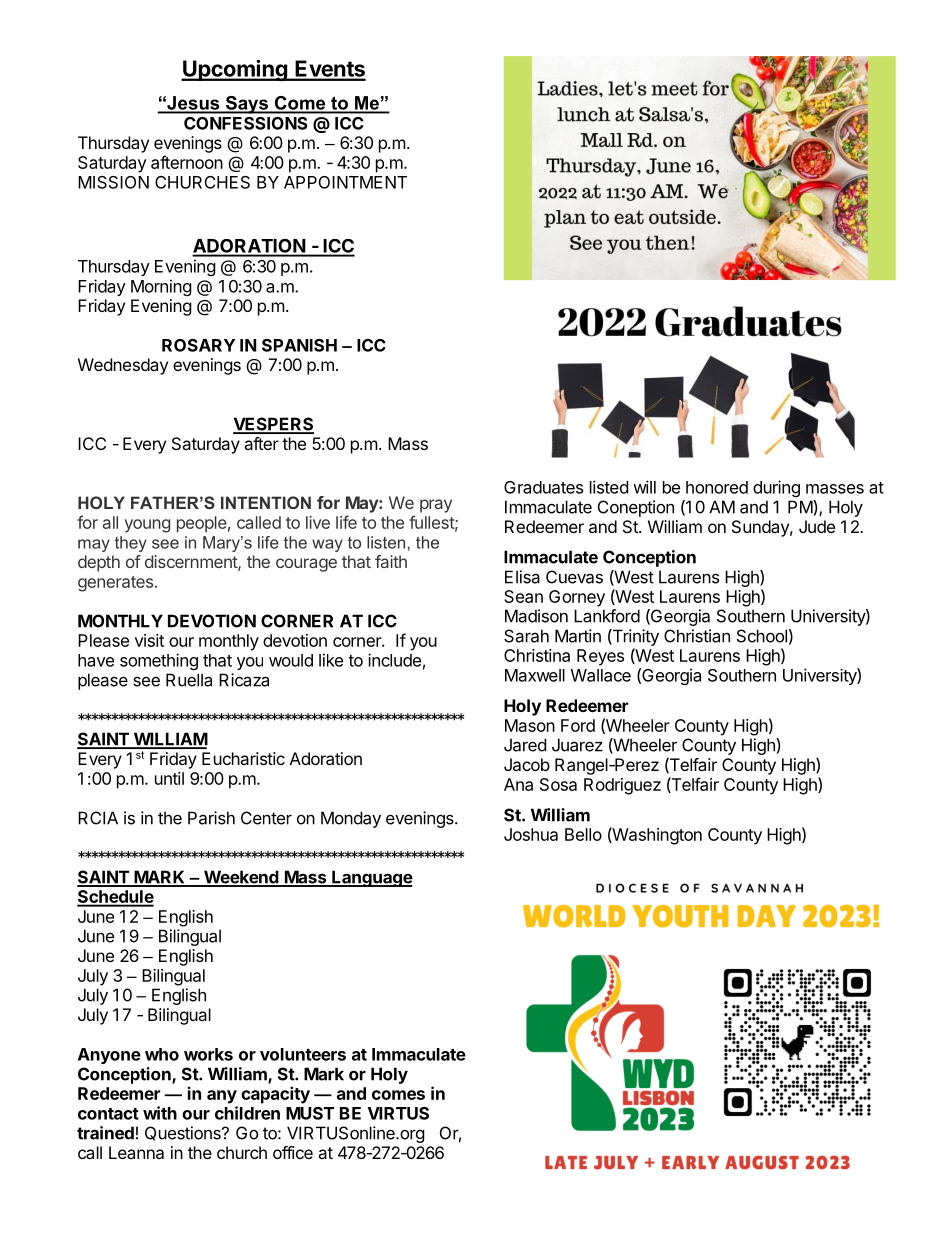  Describe the element at coordinates (622, 786) in the screenshot. I see `Rodriguez` at that location.
